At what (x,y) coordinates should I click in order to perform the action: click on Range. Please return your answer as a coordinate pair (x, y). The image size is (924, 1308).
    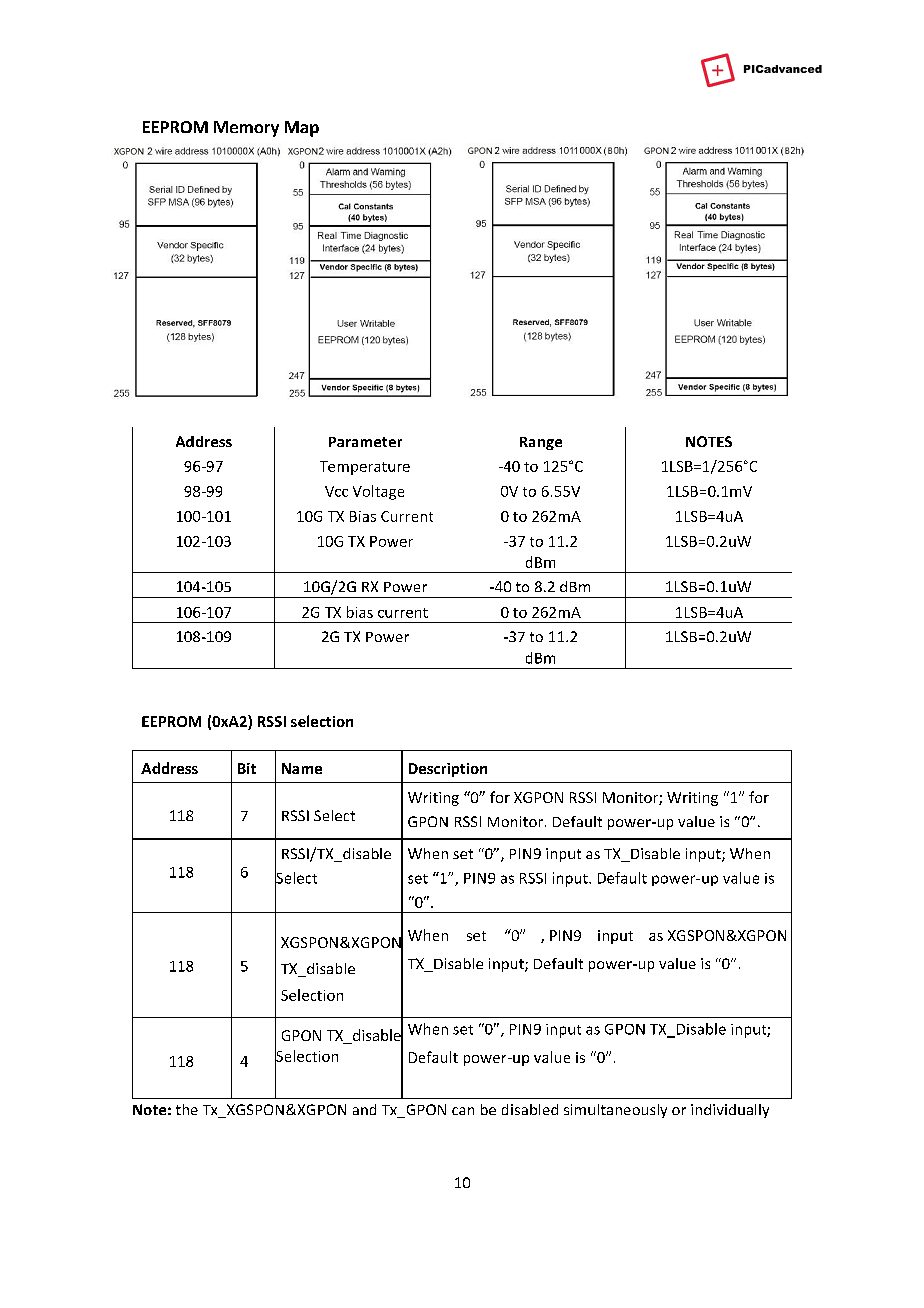
    Looking at the image, I should click on (541, 443).
